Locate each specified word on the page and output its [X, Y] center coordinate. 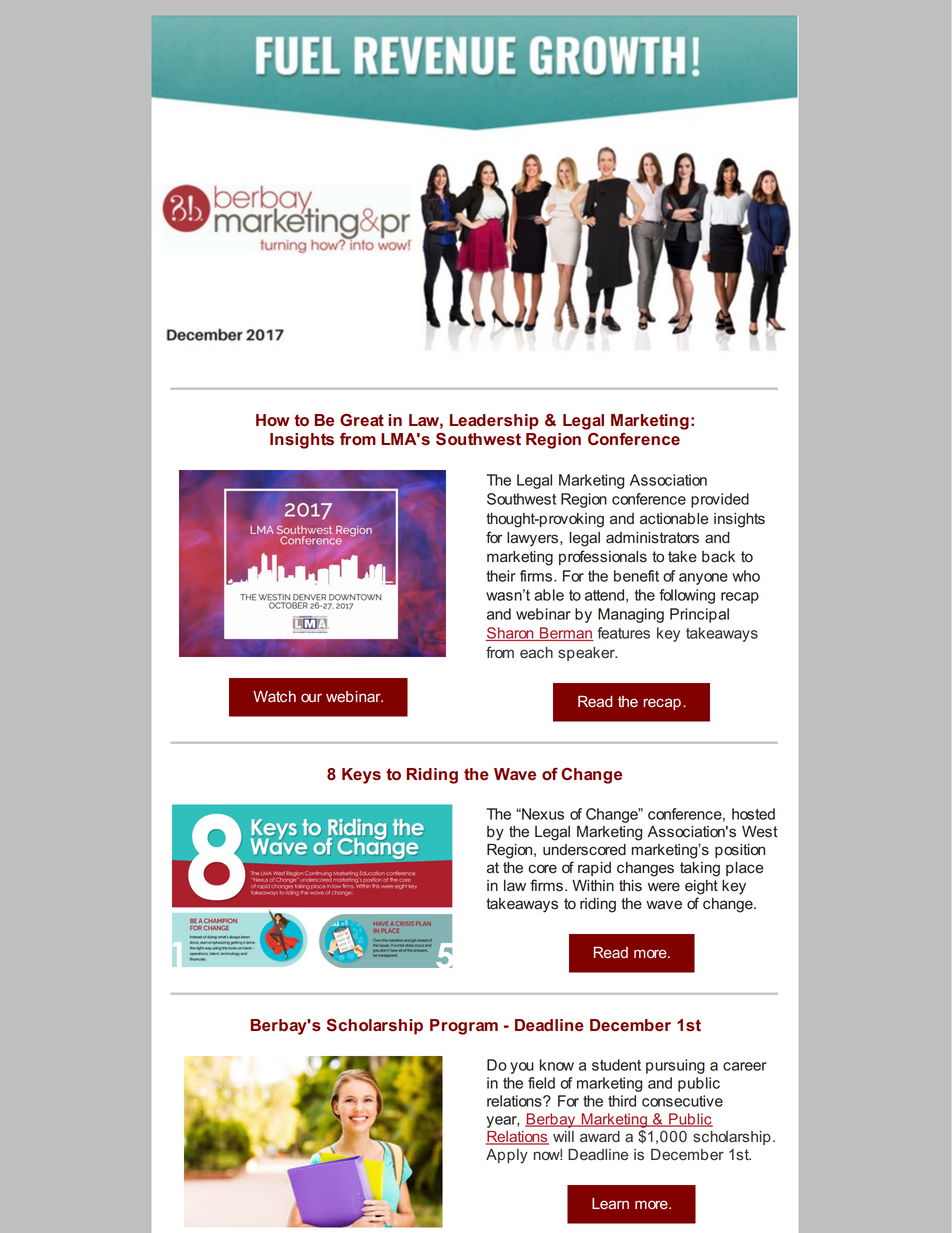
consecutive [682, 1101]
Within [593, 885]
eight [701, 887]
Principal [699, 615]
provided [720, 500]
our [311, 697]
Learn [610, 1204]
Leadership [494, 422]
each [536, 653]
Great [362, 420]
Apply [507, 1156]
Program [464, 1027]
